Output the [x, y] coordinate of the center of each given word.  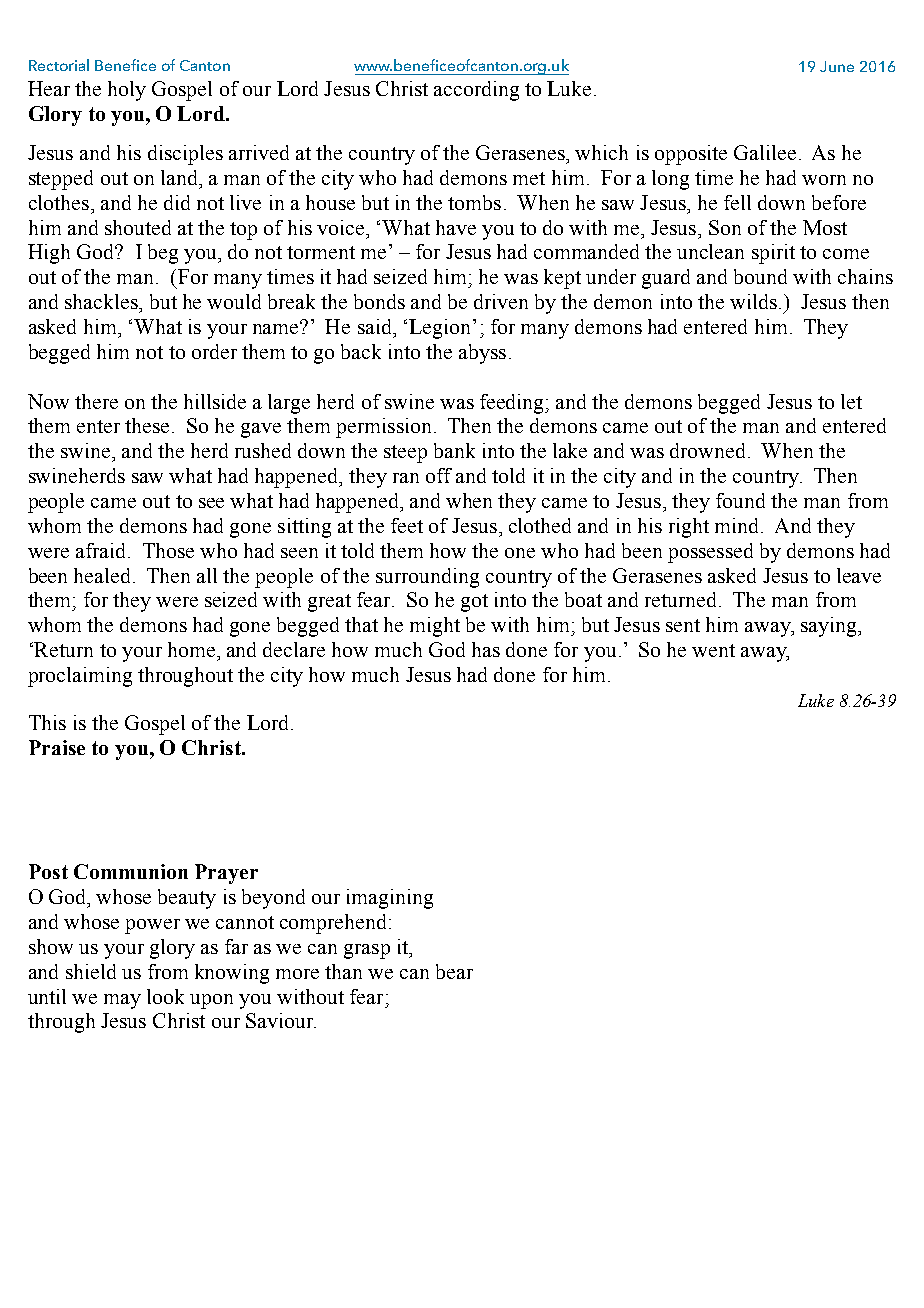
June [837, 66]
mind [738, 525]
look [165, 996]
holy [127, 91]
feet [407, 525]
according [476, 91]
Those [168, 550]
